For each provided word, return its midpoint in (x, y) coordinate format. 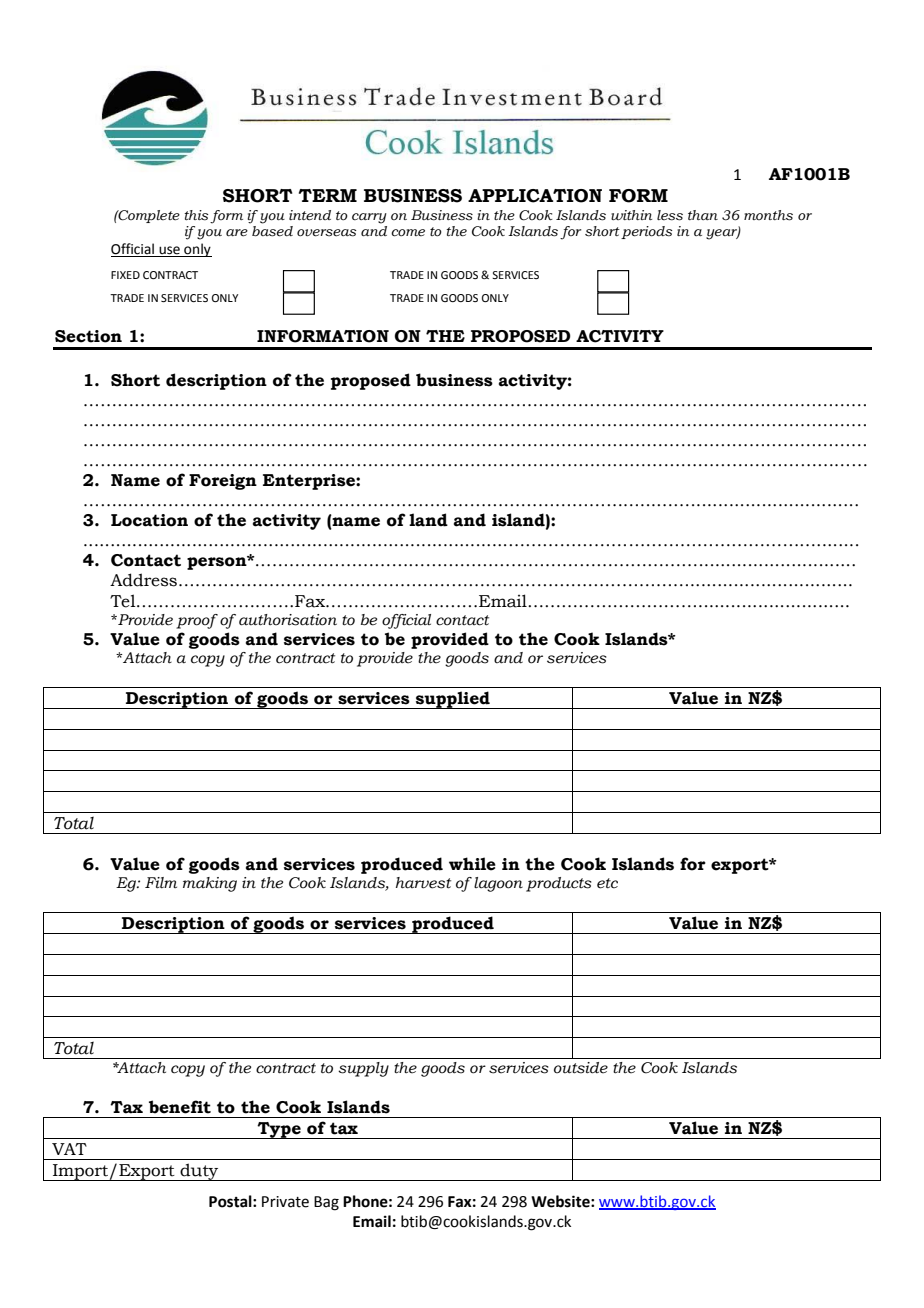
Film (161, 882)
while (472, 864)
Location (149, 520)
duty (199, 1172)
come (408, 233)
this (196, 215)
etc (607, 883)
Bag (326, 1203)
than (703, 215)
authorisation (288, 620)
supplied (453, 700)
